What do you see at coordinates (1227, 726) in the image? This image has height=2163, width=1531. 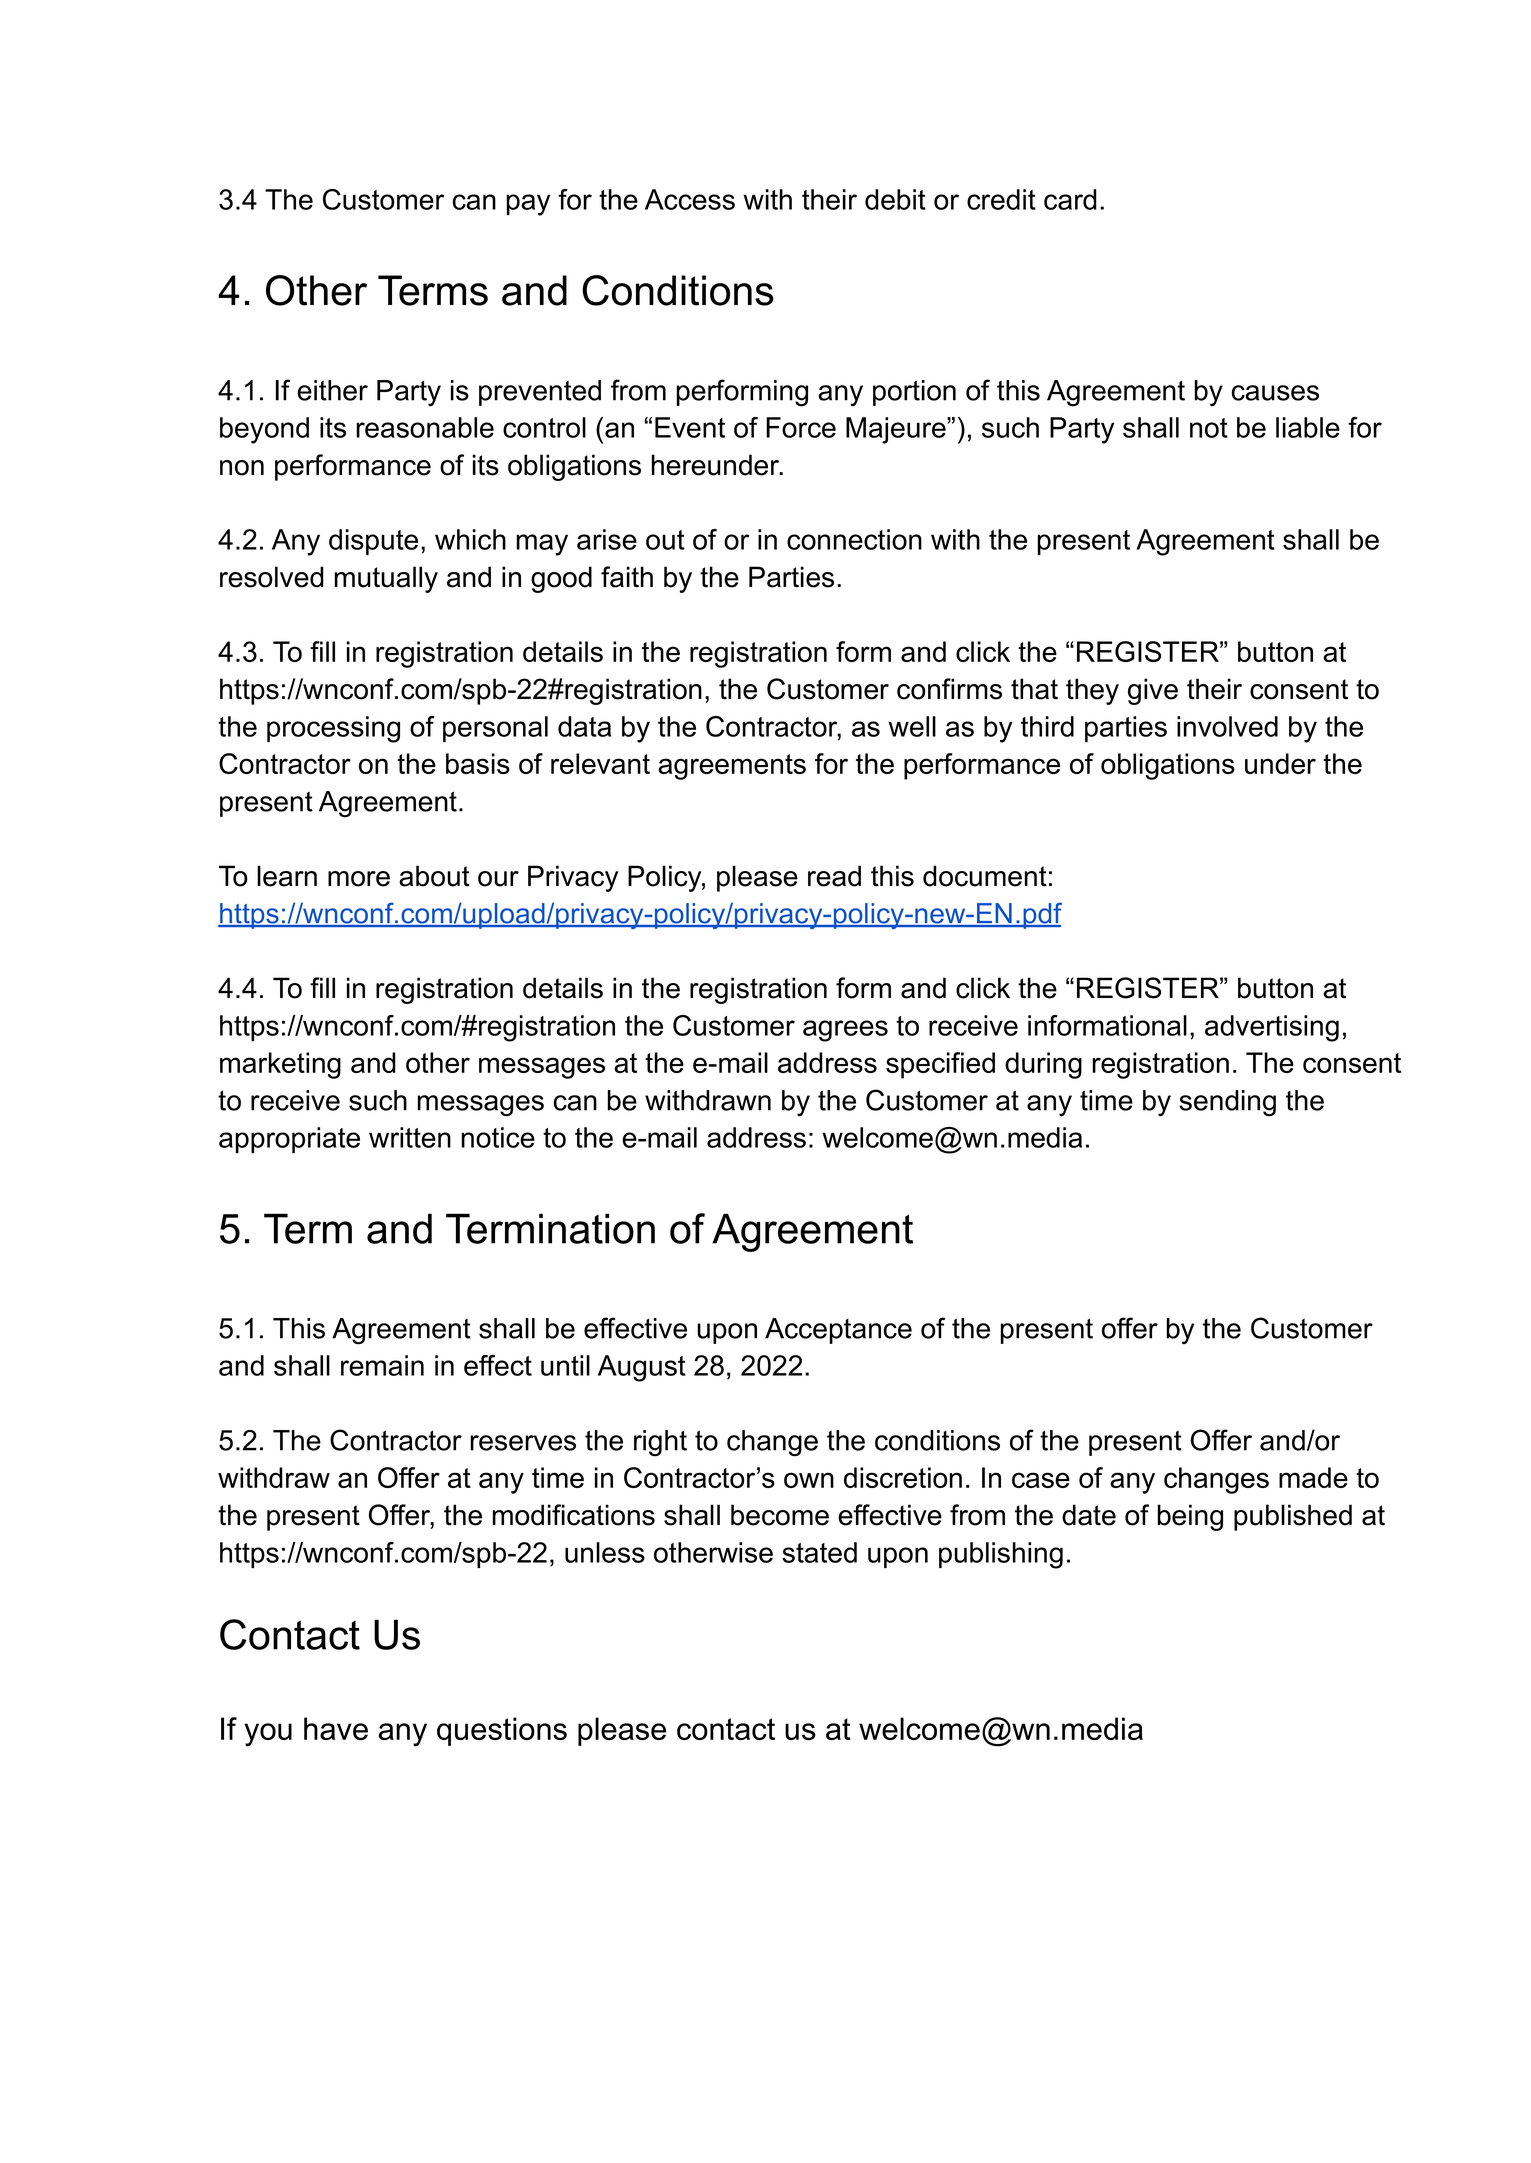 I see `involved` at bounding box center [1227, 726].
